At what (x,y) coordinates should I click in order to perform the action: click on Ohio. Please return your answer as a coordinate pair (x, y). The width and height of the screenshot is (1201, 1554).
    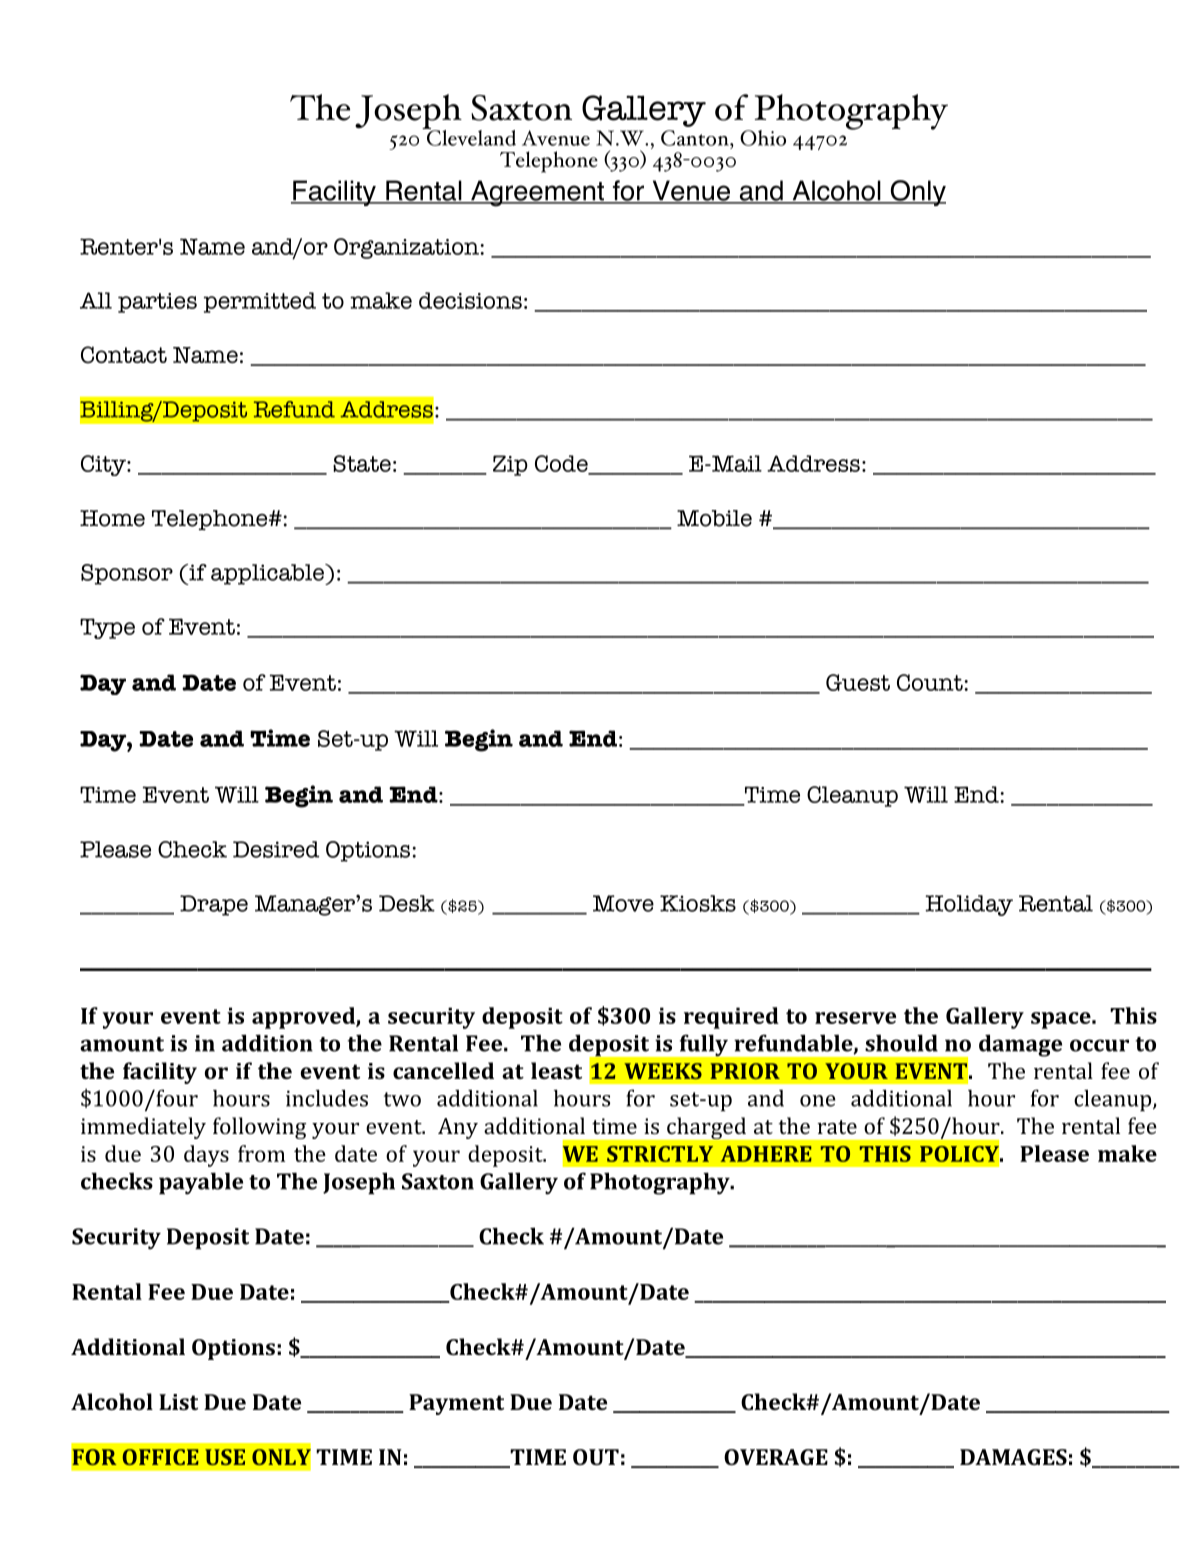
    Looking at the image, I should click on (763, 138).
